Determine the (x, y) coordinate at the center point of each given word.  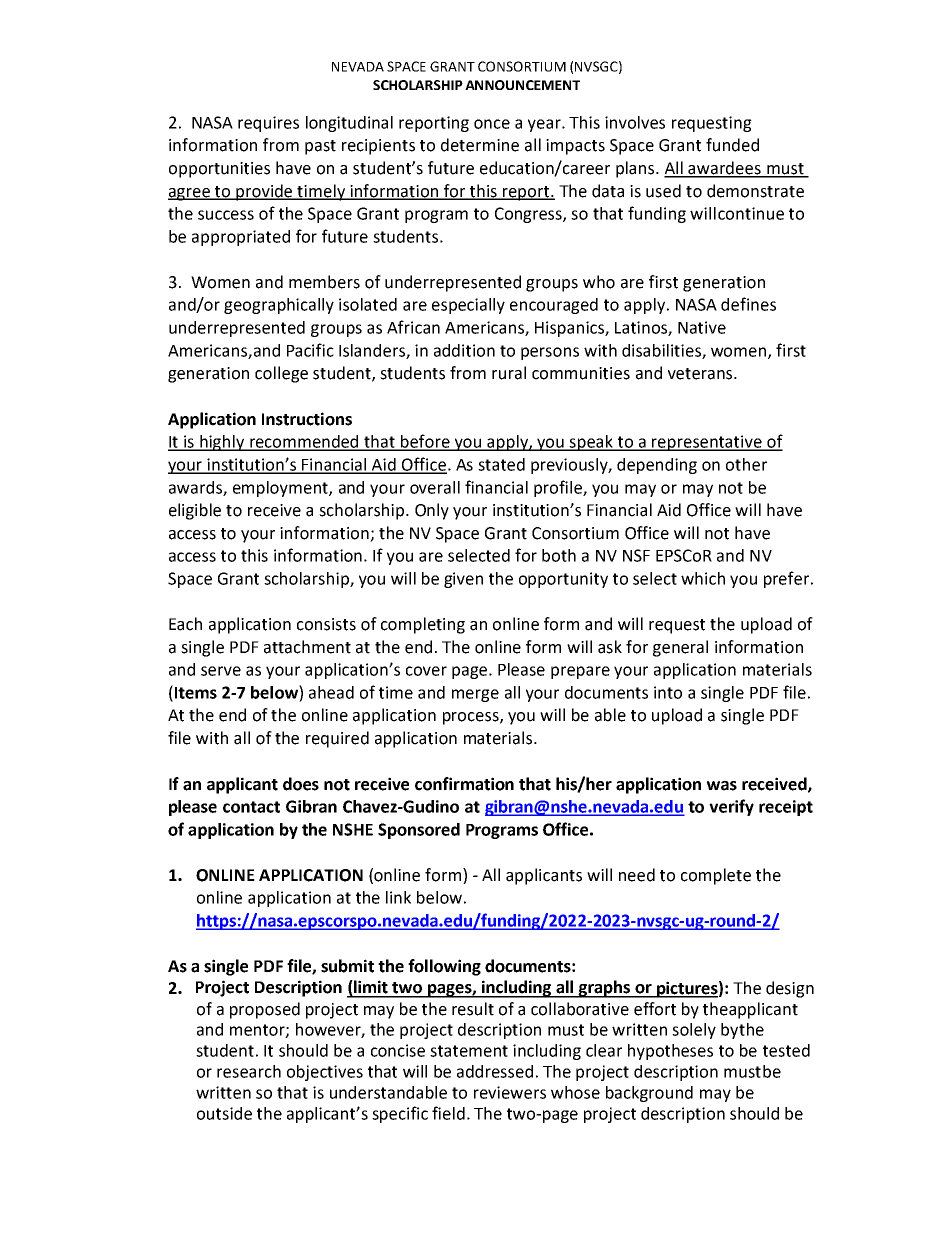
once (492, 124)
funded (732, 145)
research (249, 1071)
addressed (495, 1071)
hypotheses (670, 1052)
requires (268, 124)
